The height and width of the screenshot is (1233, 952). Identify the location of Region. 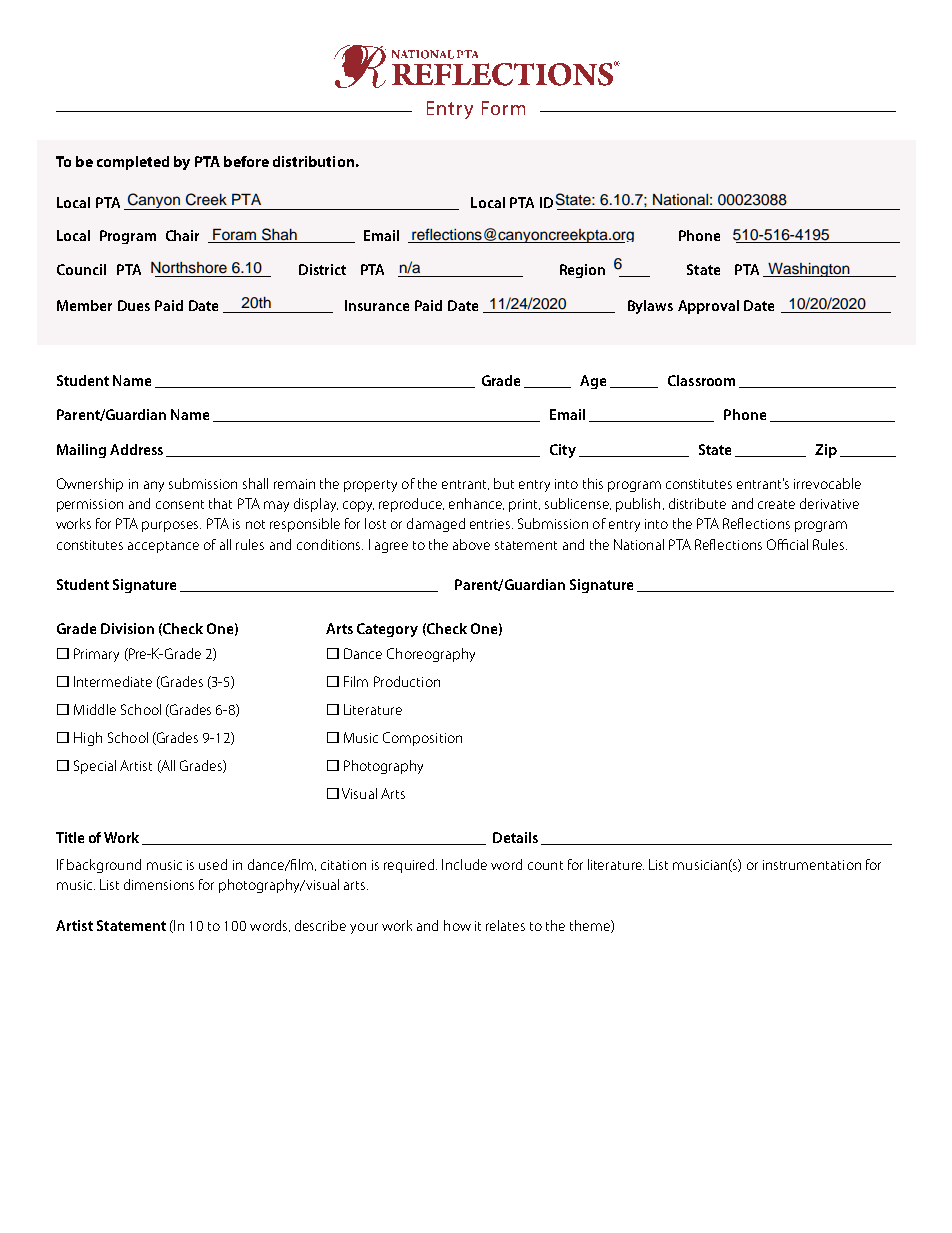
(582, 271).
